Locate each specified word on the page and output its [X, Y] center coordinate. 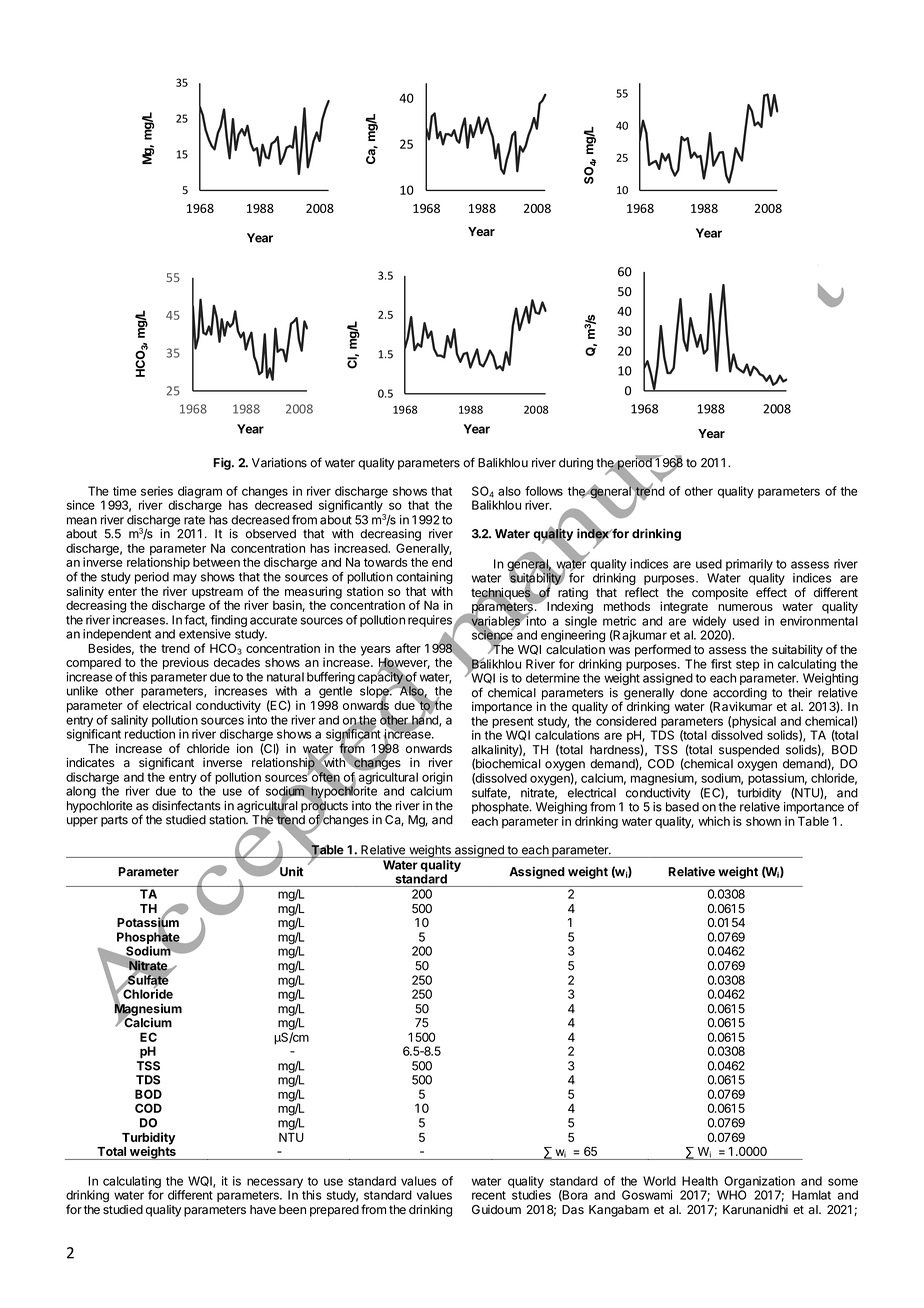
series [157, 491]
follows [544, 491]
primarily [749, 565]
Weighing [561, 808]
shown [763, 821]
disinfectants [186, 805]
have [263, 1209]
